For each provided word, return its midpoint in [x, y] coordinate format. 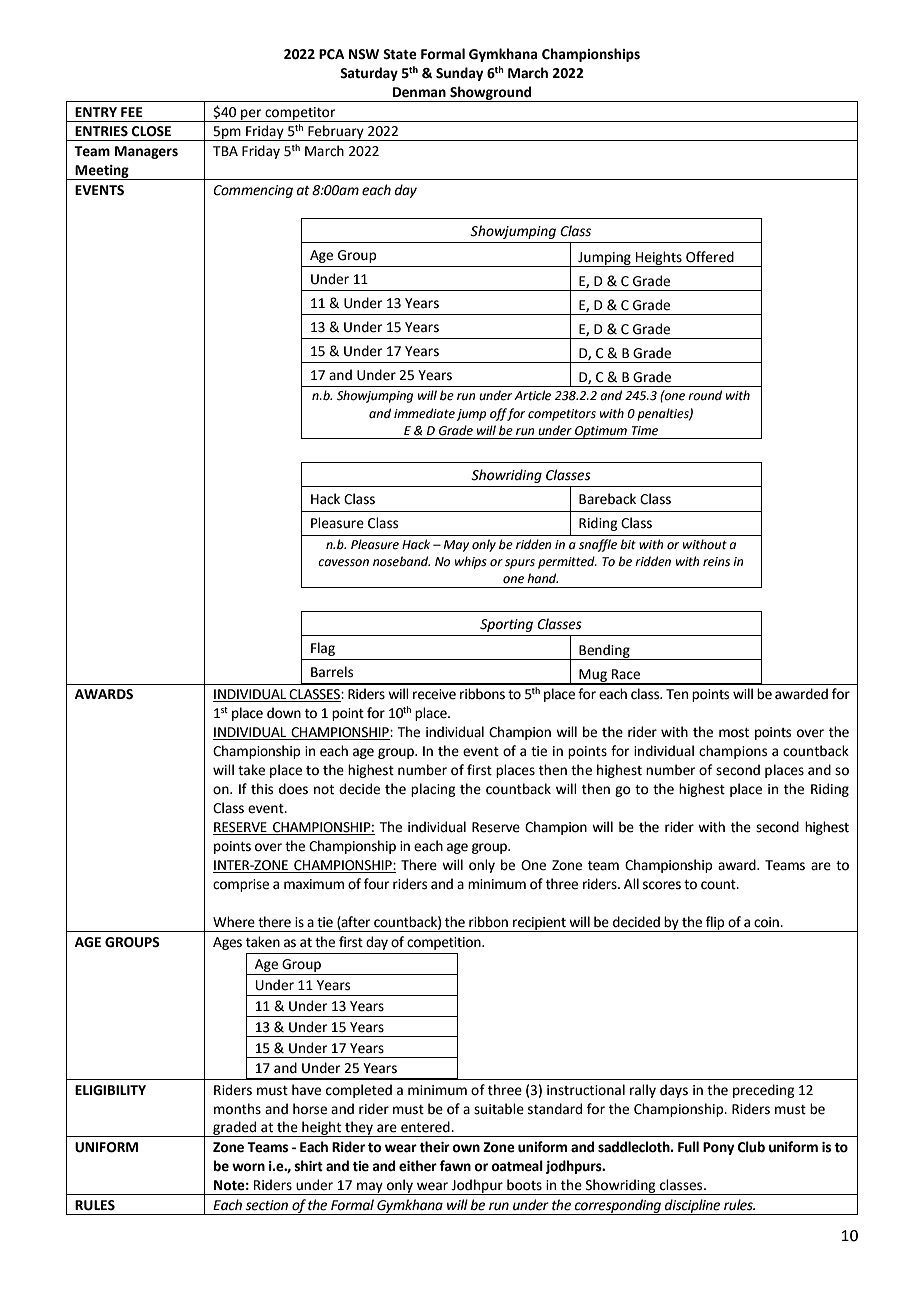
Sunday [459, 74]
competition [445, 943]
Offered [710, 257]
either [418, 1166]
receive [434, 694]
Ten [677, 694]
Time [645, 431]
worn [248, 1167]
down [284, 713]
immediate [424, 413]
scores [662, 885]
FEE [132, 112]
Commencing [253, 191]
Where [234, 922]
